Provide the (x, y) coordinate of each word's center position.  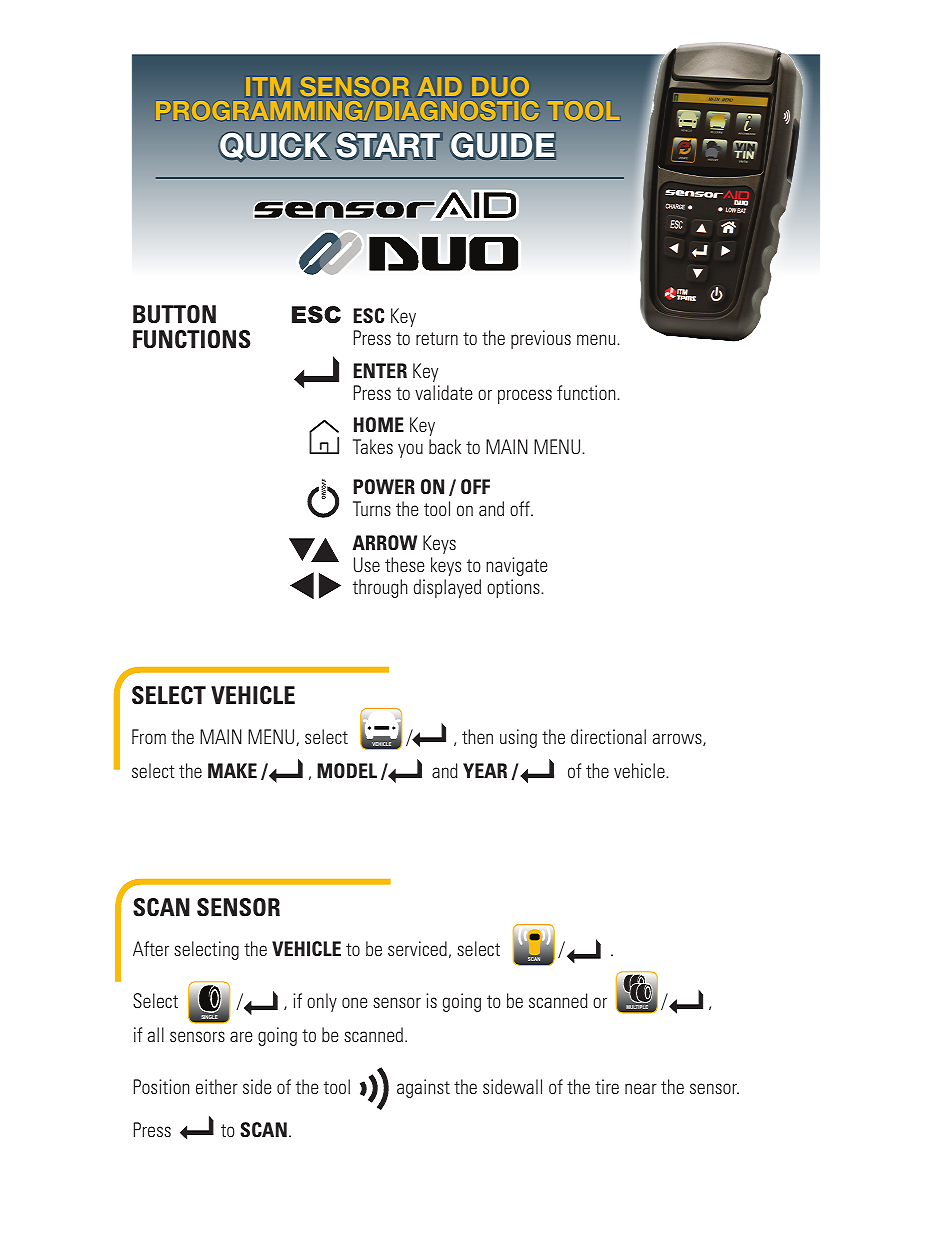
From (149, 736)
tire (607, 1086)
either (217, 1086)
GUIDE (503, 145)
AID (439, 87)
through (380, 588)
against (423, 1088)
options (514, 588)
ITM (268, 87)
